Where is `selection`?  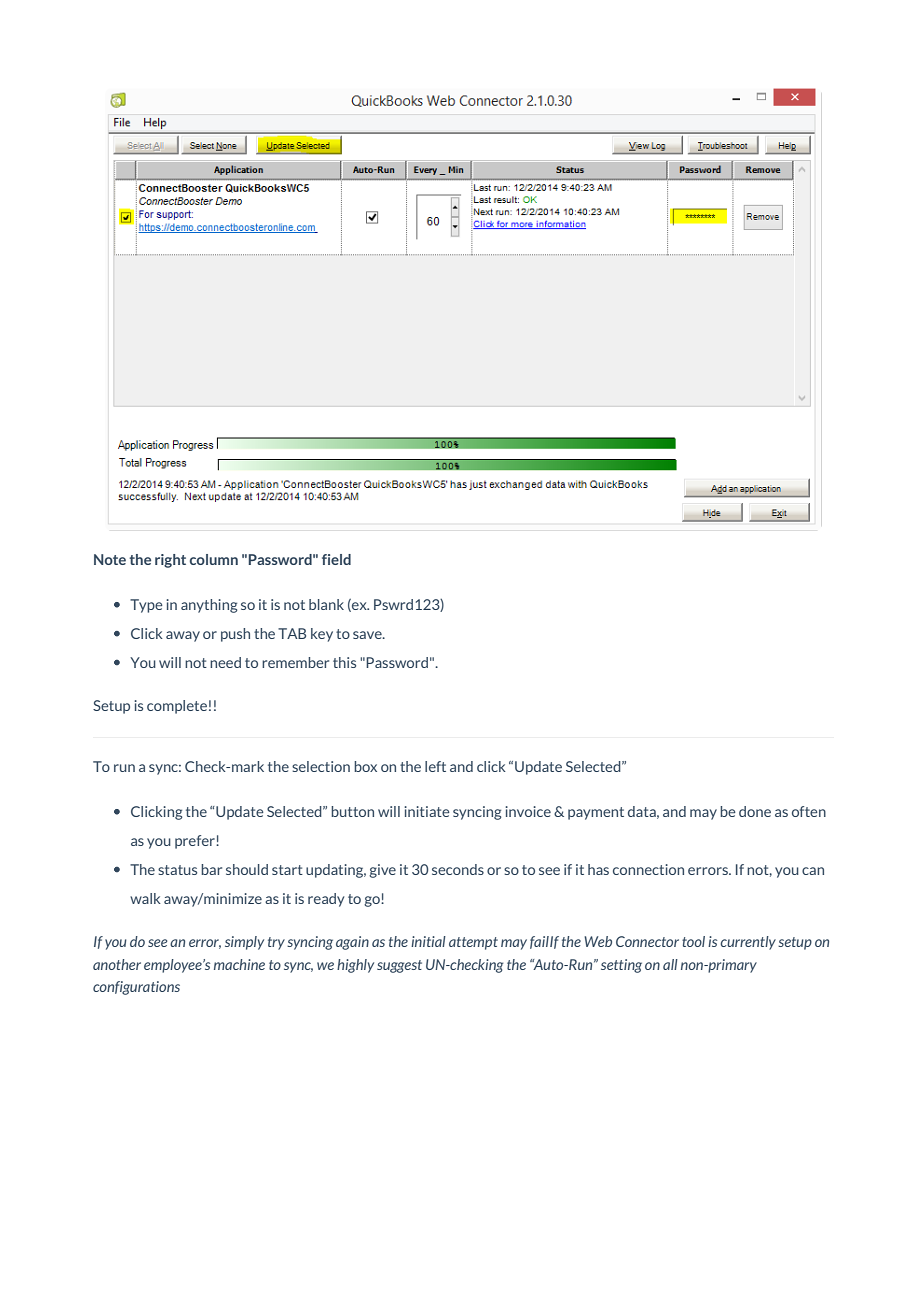 selection is located at coordinates (321, 766).
